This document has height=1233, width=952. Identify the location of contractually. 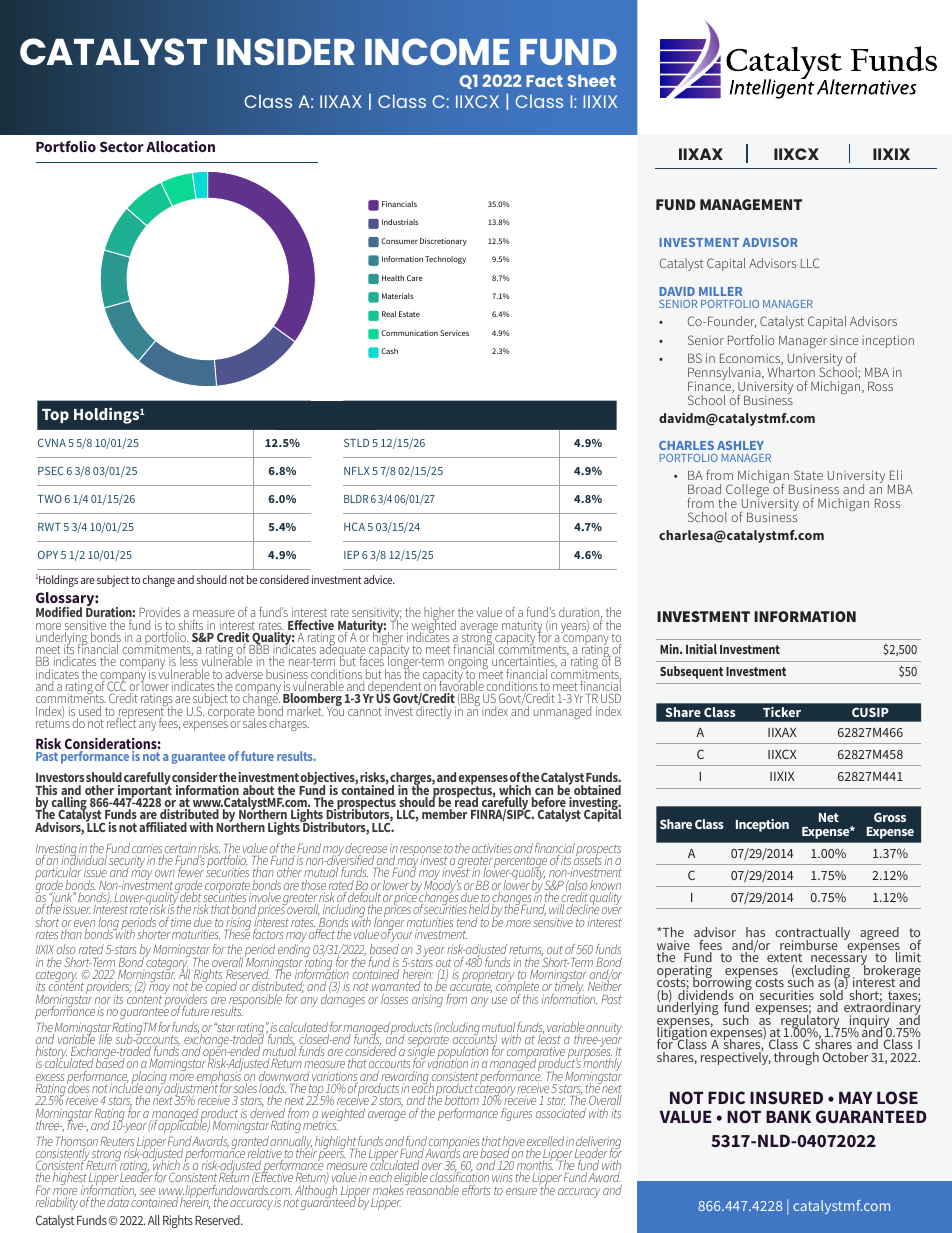
(812, 935).
